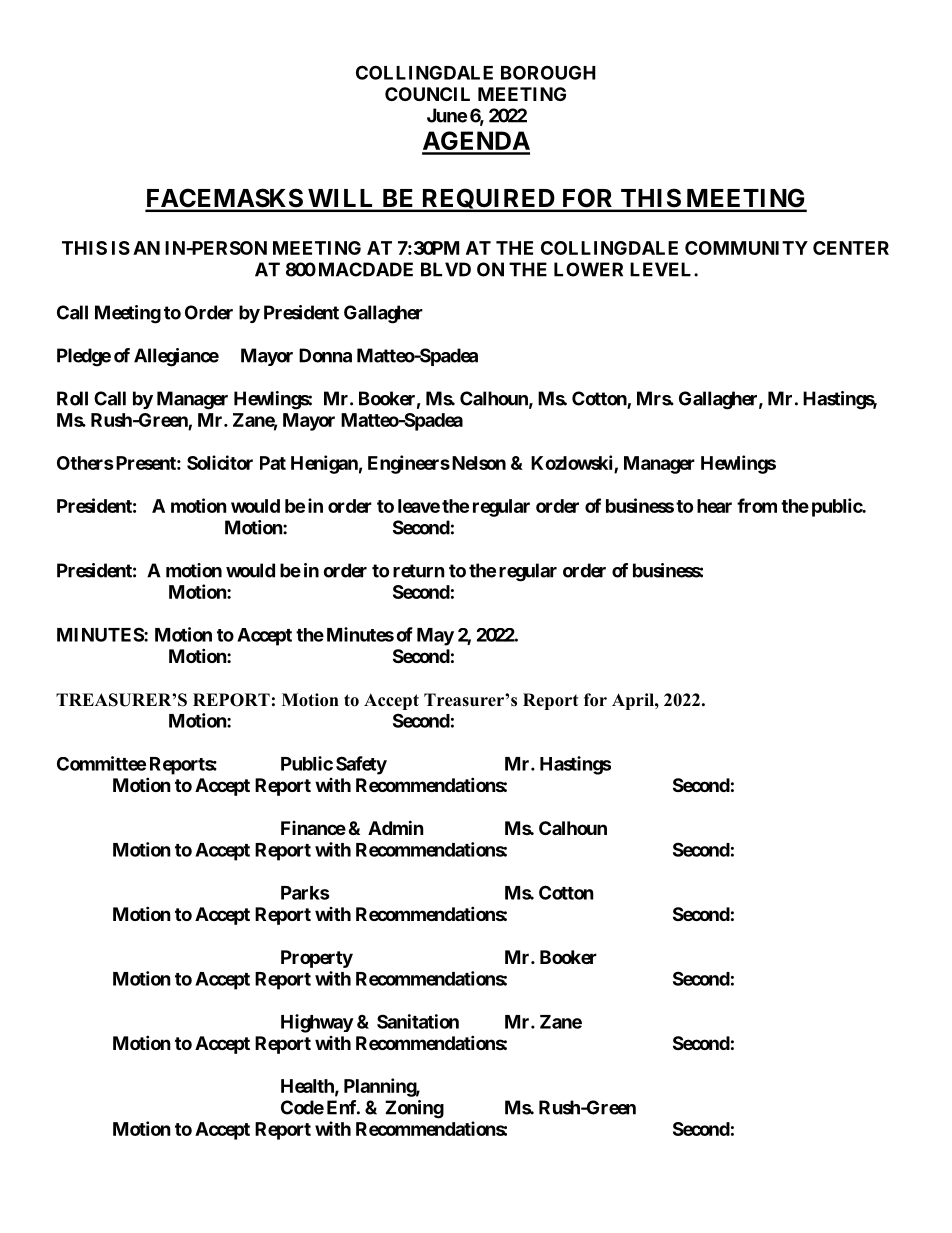 The height and width of the document is (1233, 952). I want to click on Highway, so click(317, 1023).
